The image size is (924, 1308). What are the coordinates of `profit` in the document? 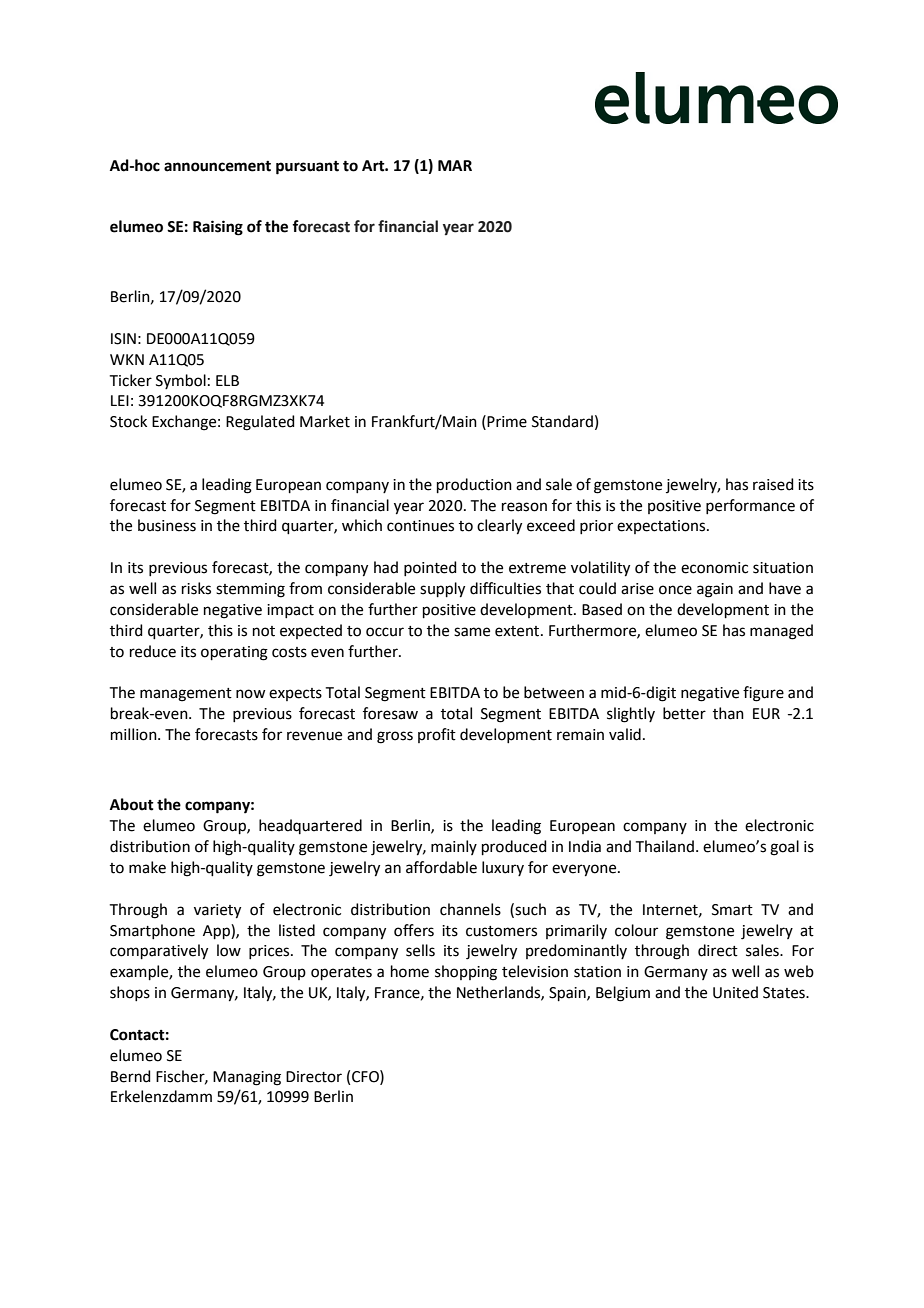 It's located at (437, 735).
